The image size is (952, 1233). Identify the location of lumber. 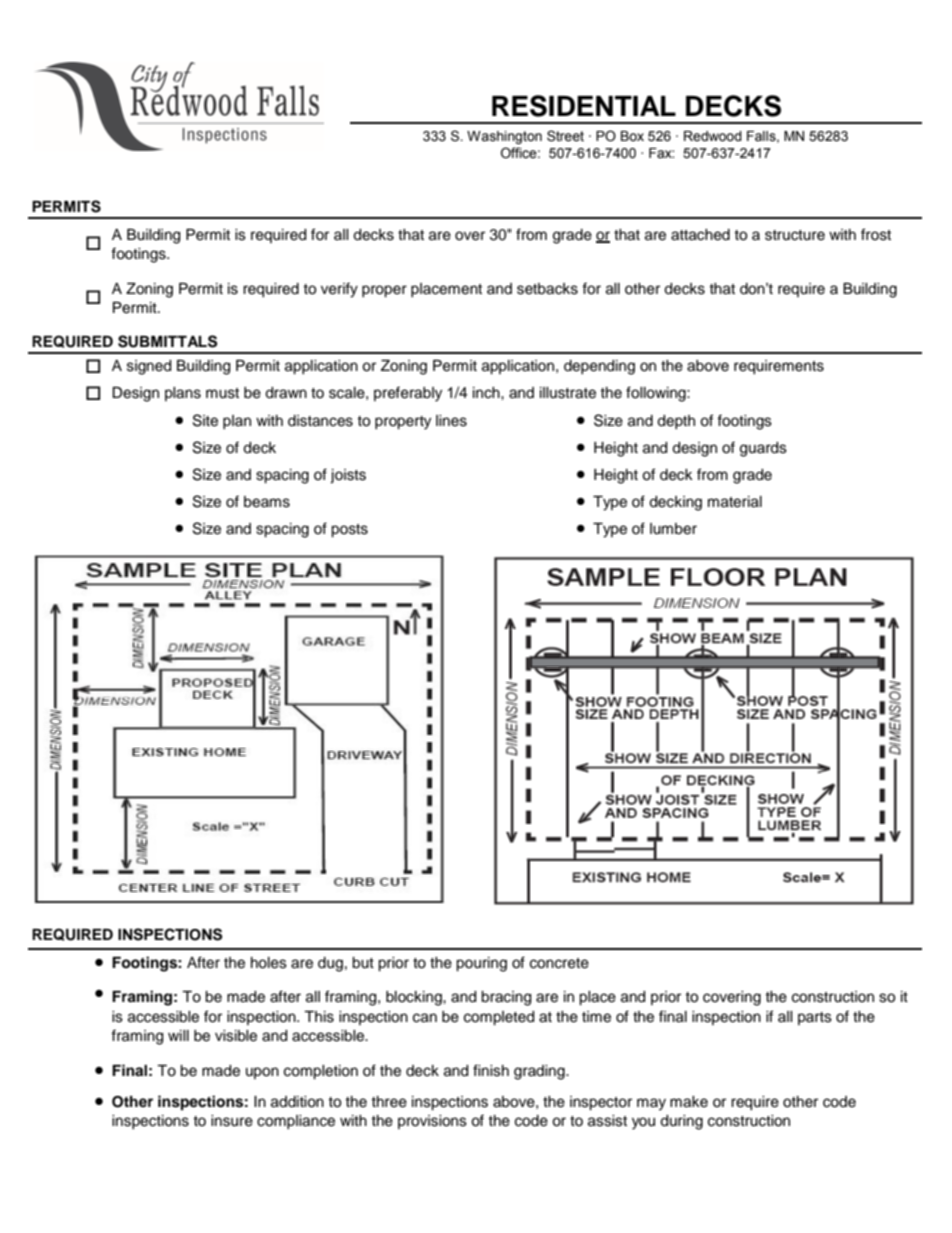
(673, 529).
